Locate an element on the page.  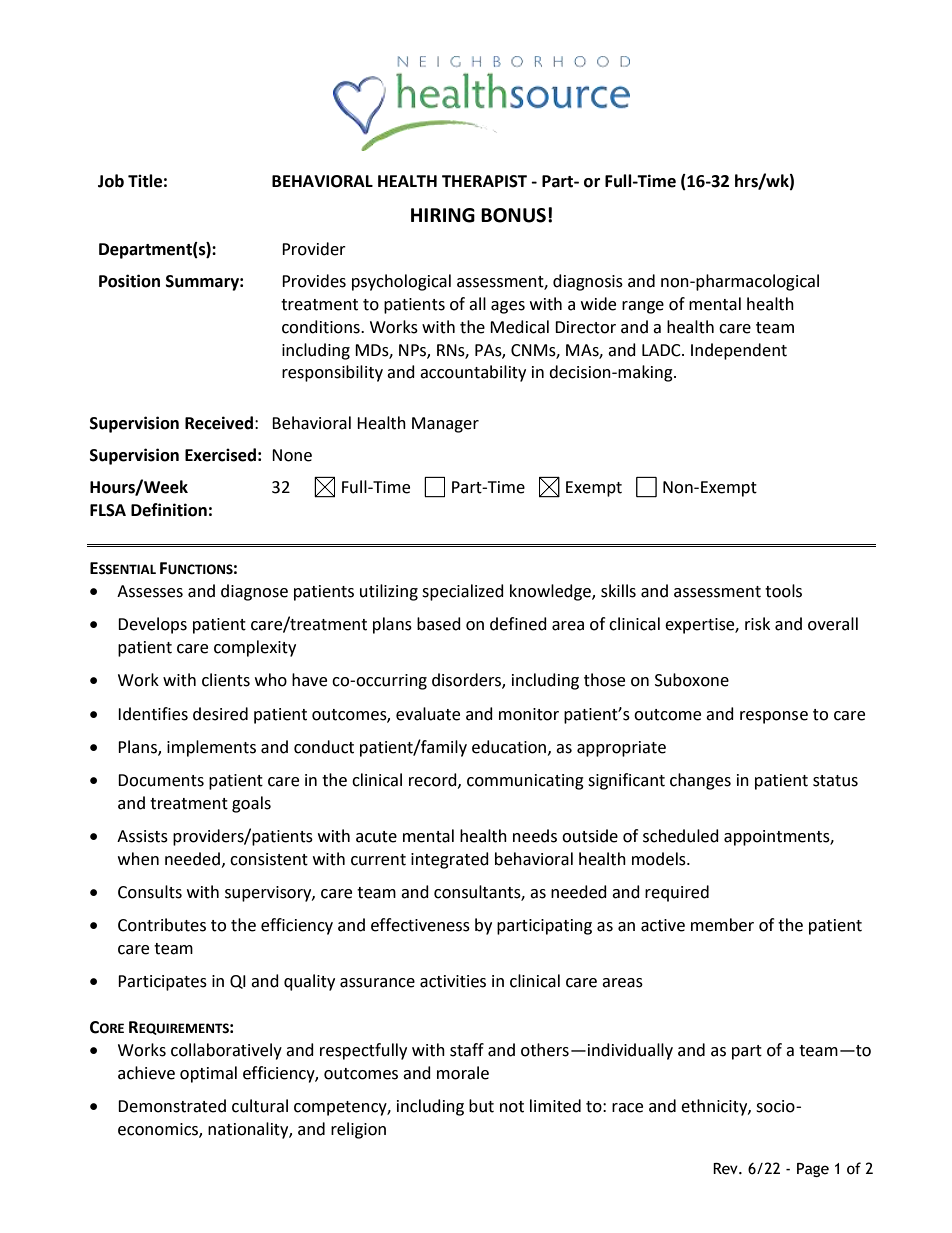
Assists is located at coordinates (142, 836).
